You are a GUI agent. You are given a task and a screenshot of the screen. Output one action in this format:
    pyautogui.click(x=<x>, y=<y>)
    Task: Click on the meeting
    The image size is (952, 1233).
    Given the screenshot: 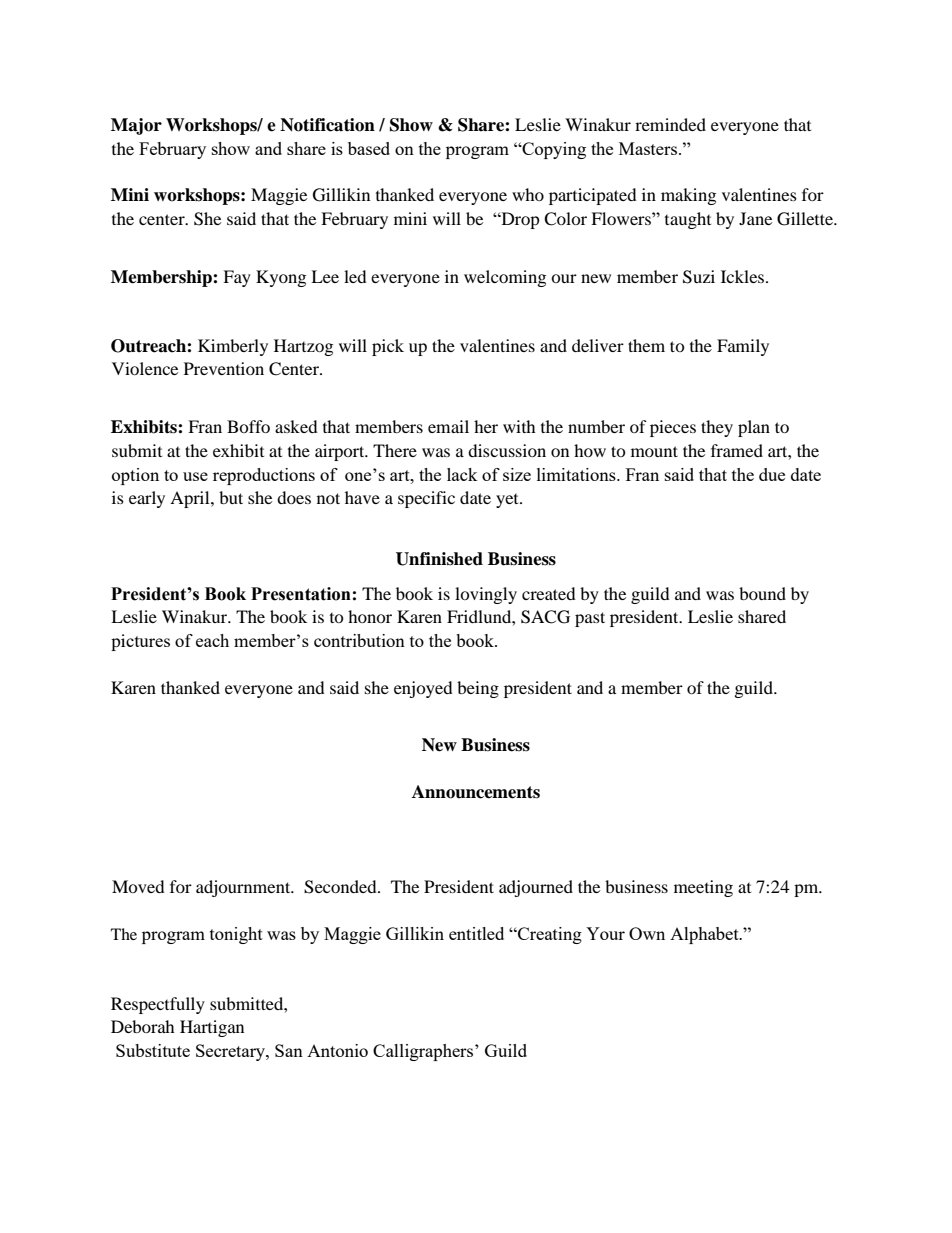 What is the action you would take?
    pyautogui.click(x=703, y=888)
